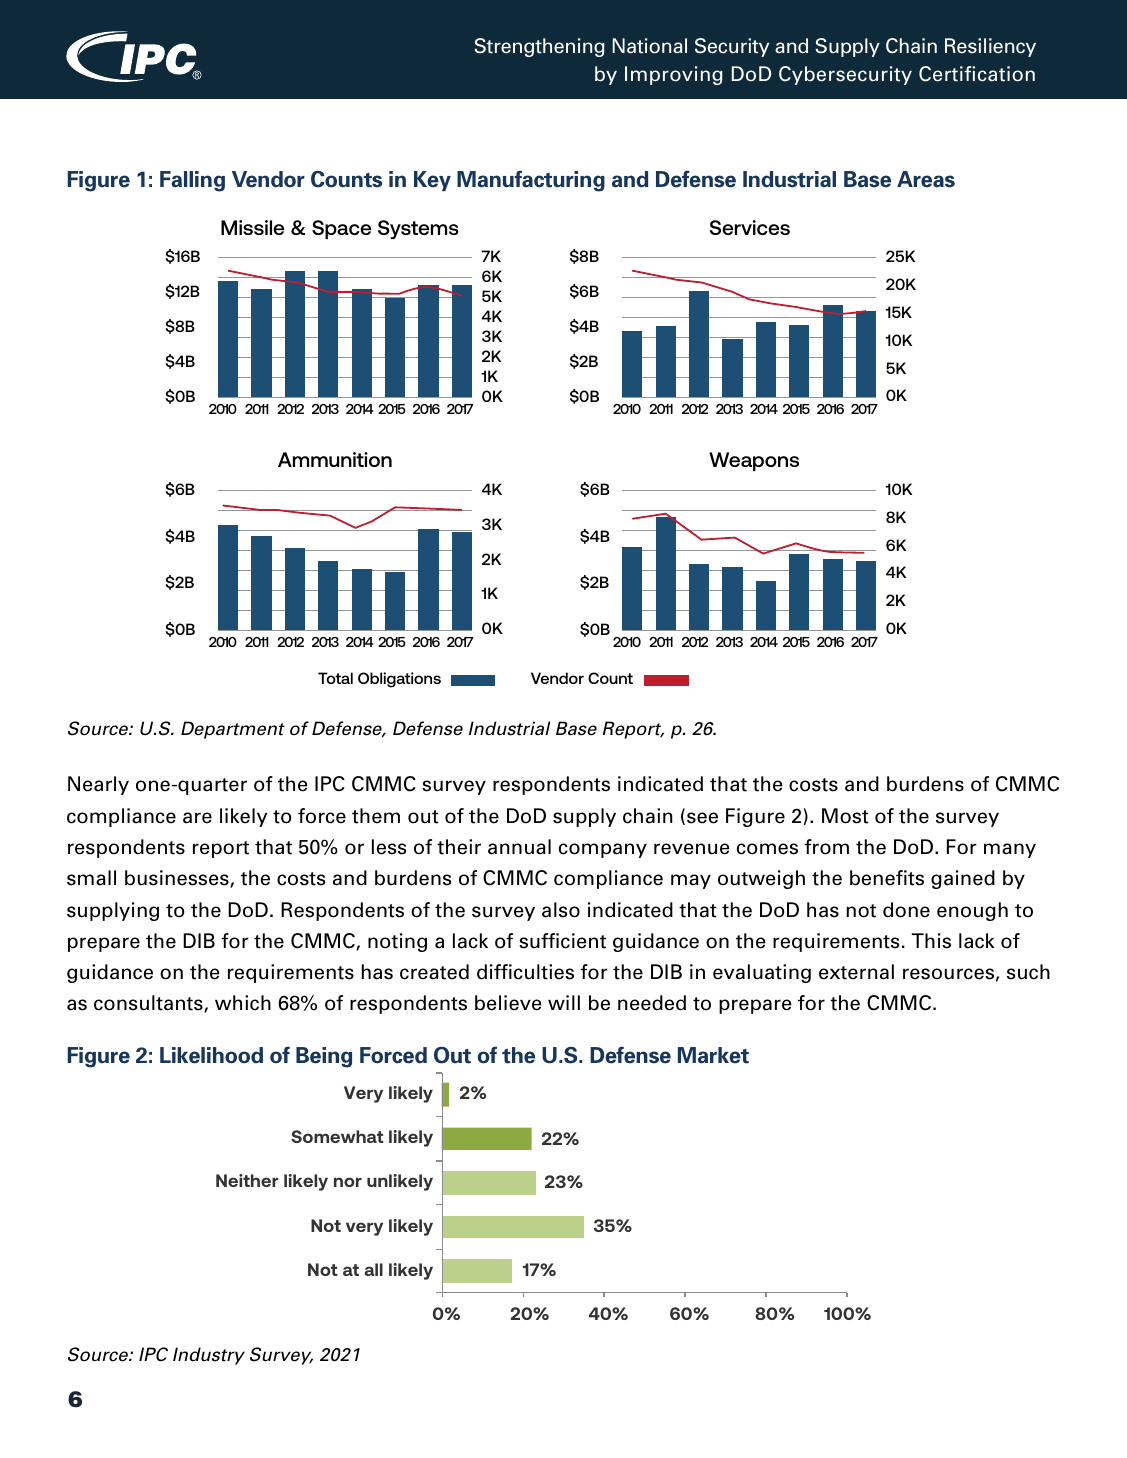 This image has height=1458, width=1127. What do you see at coordinates (233, 730) in the image?
I see `Department` at bounding box center [233, 730].
